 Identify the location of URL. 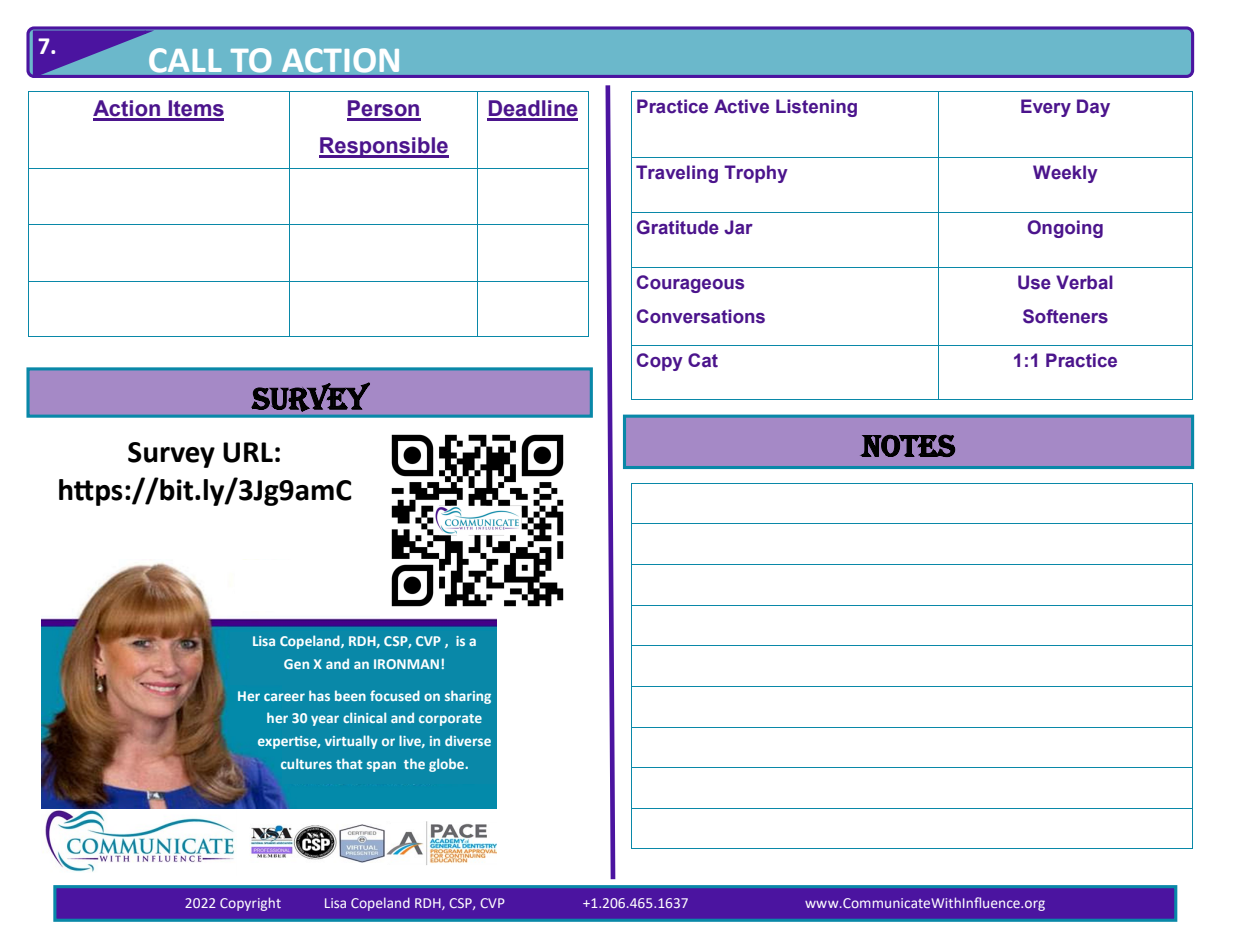
(248, 452).
